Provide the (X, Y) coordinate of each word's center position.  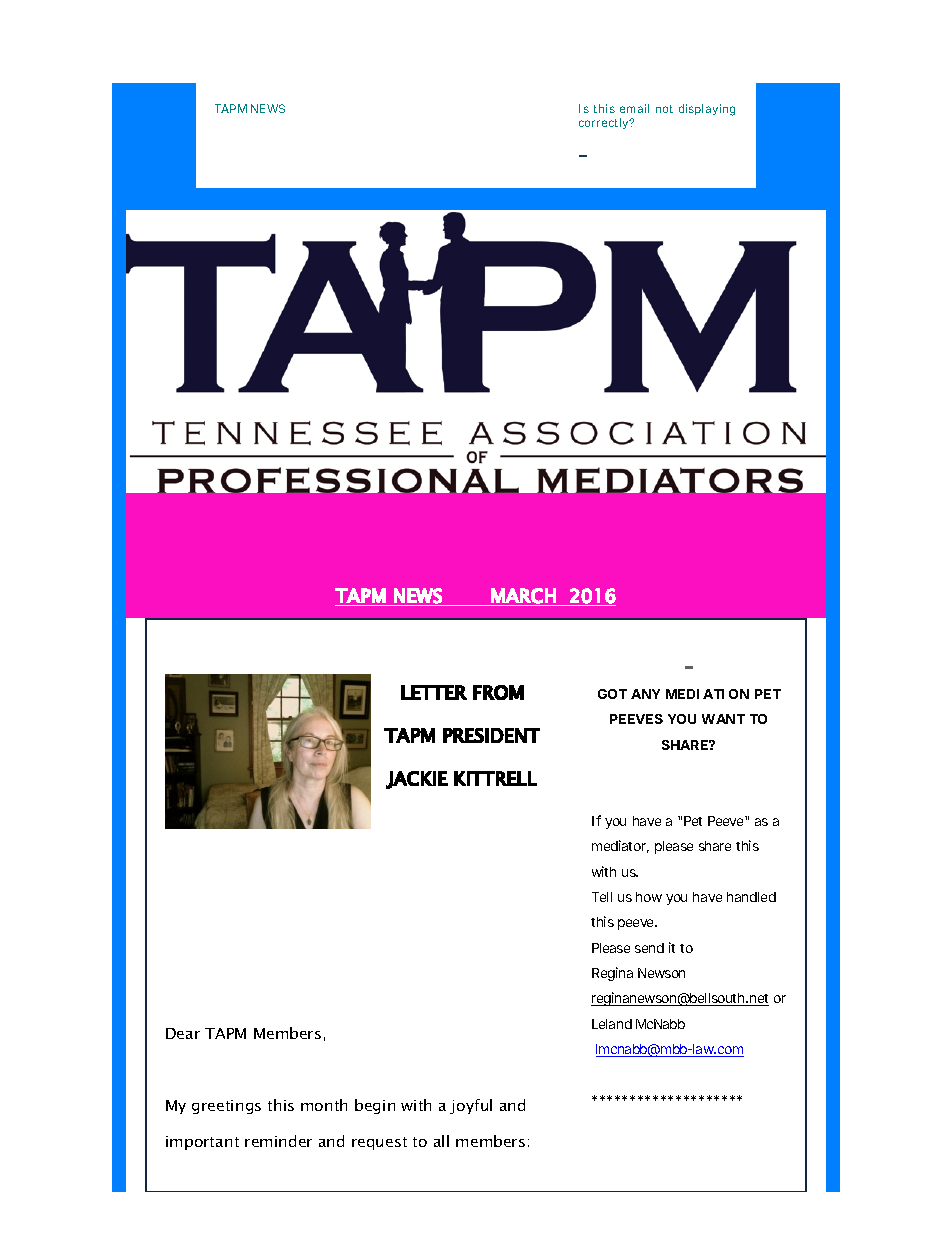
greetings (226, 1107)
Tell (602, 897)
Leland (612, 1024)
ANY (645, 694)
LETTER (434, 692)
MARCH (523, 596)
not (664, 109)
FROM (498, 692)
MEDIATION (707, 694)
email (634, 108)
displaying (707, 110)
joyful (471, 1106)
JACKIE (417, 780)
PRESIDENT (491, 735)
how (649, 897)
